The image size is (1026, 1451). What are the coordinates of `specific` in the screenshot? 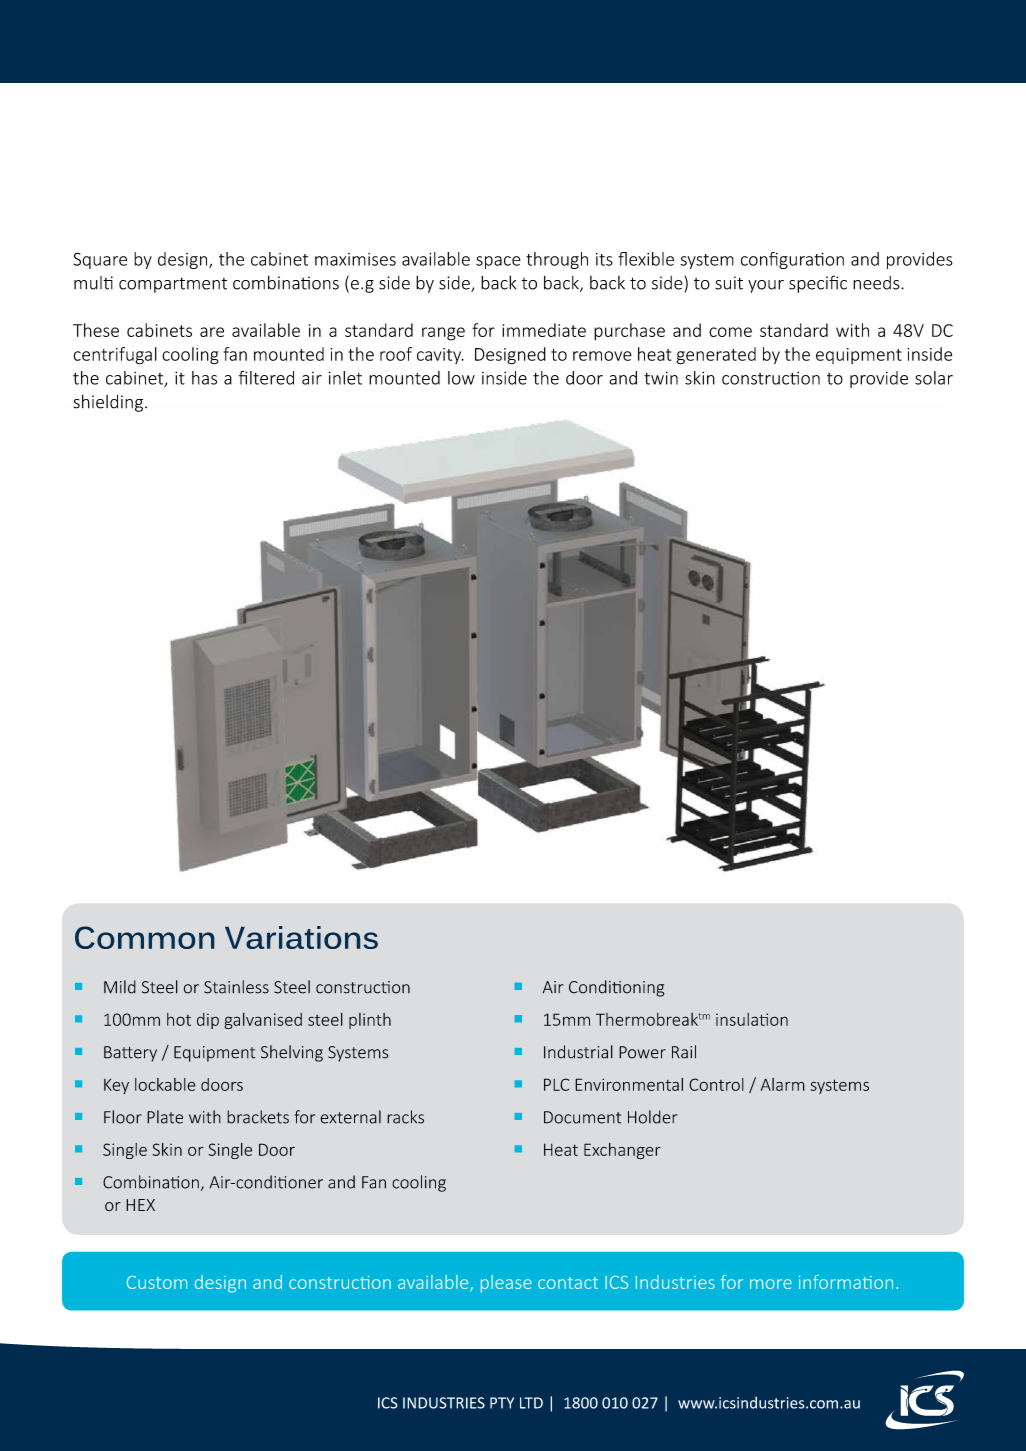 It's located at (818, 284).
